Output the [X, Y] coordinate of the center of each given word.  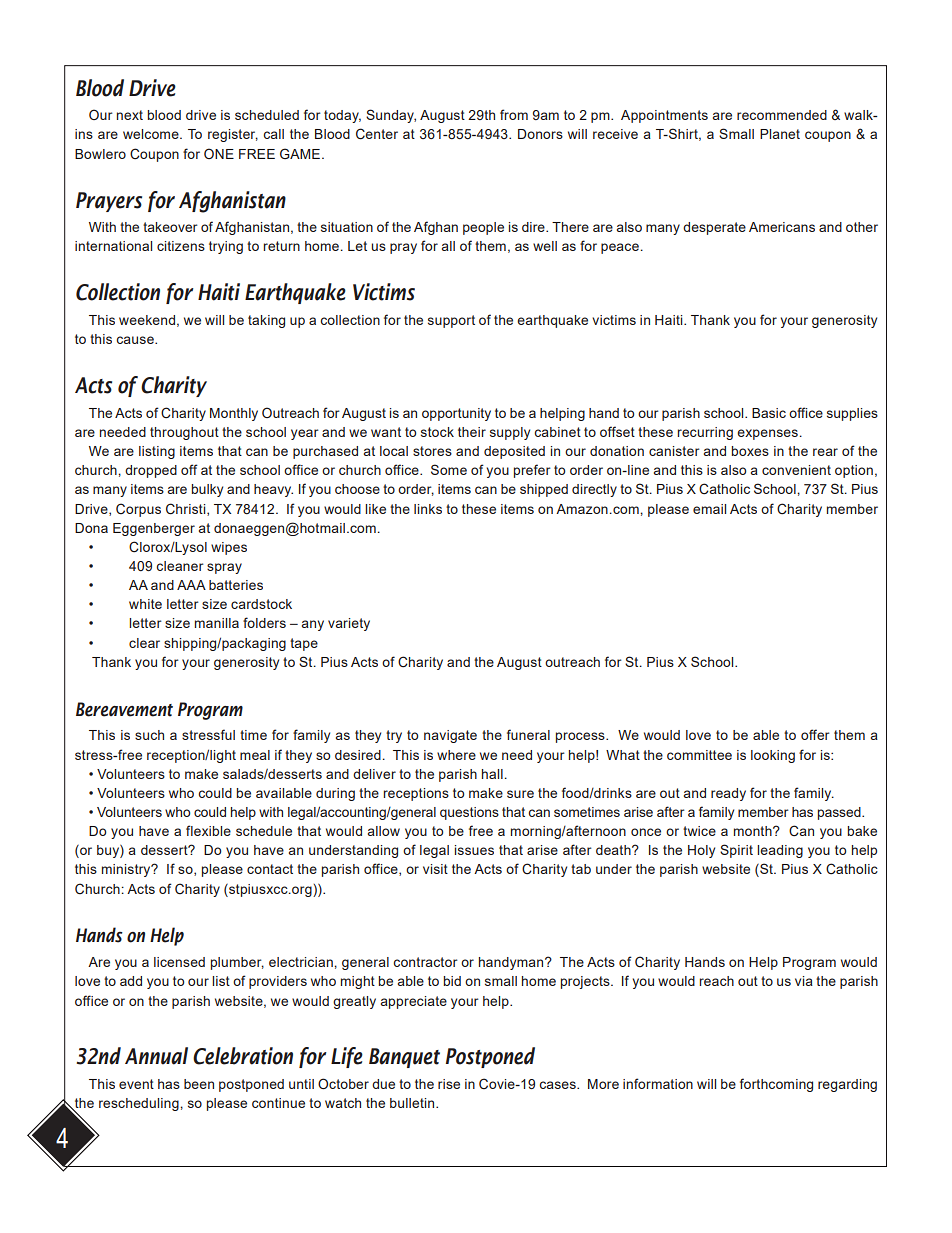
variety [349, 624]
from [514, 114]
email [709, 509]
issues [474, 850]
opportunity [456, 414]
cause [136, 340]
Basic [769, 413]
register [233, 135]
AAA [191, 585]
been [199, 1084]
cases [558, 1085]
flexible [208, 830]
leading [780, 851]
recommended [782, 115]
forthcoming [776, 1085]
